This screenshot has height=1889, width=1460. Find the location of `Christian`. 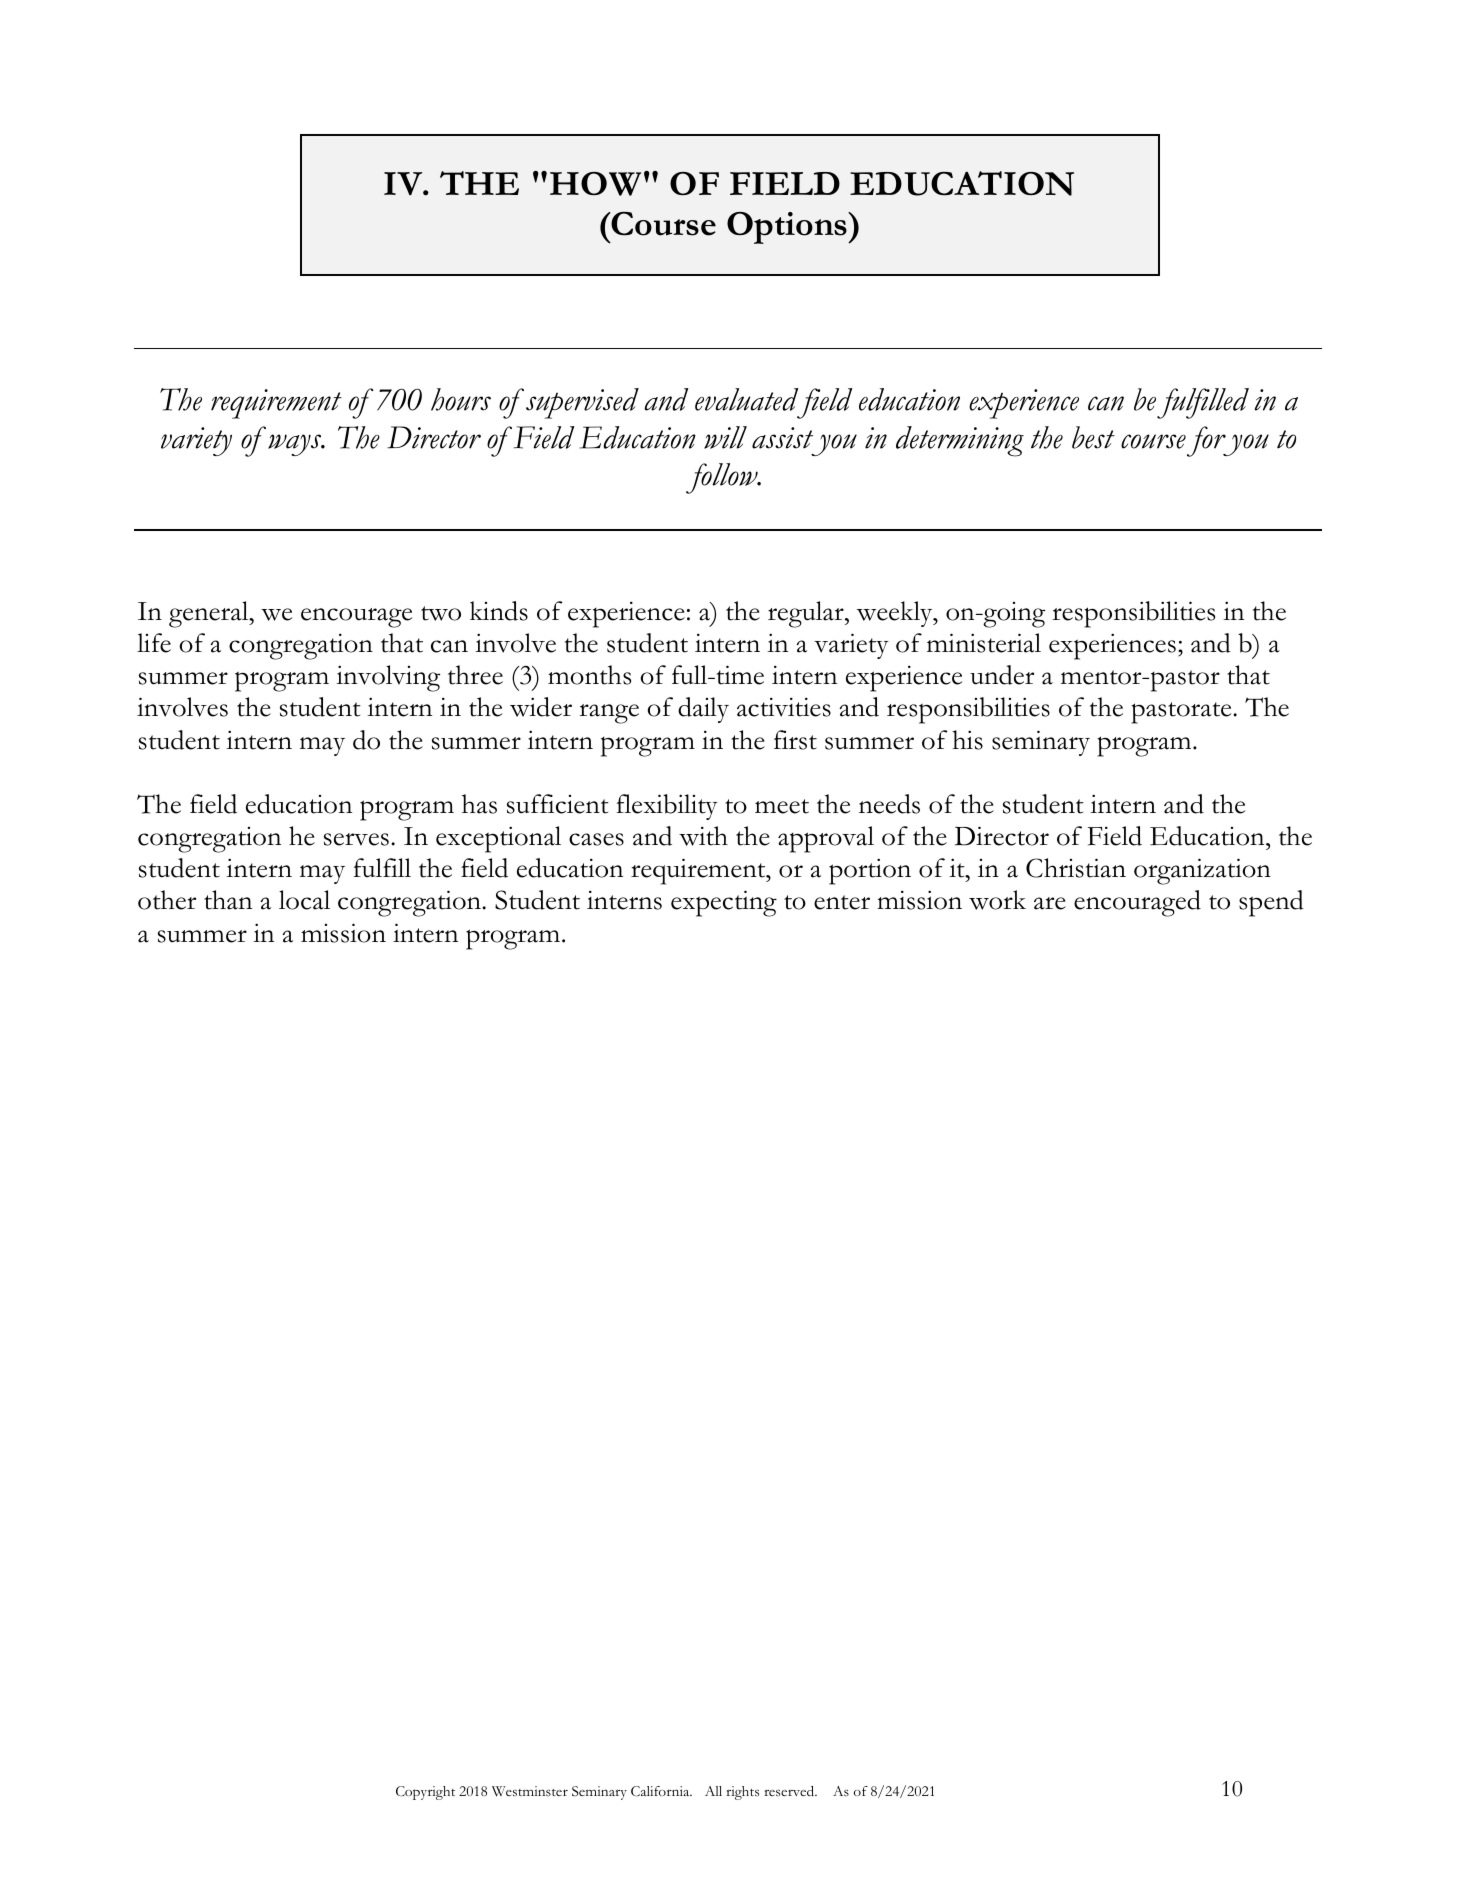

Christian is located at coordinates (1076, 868).
